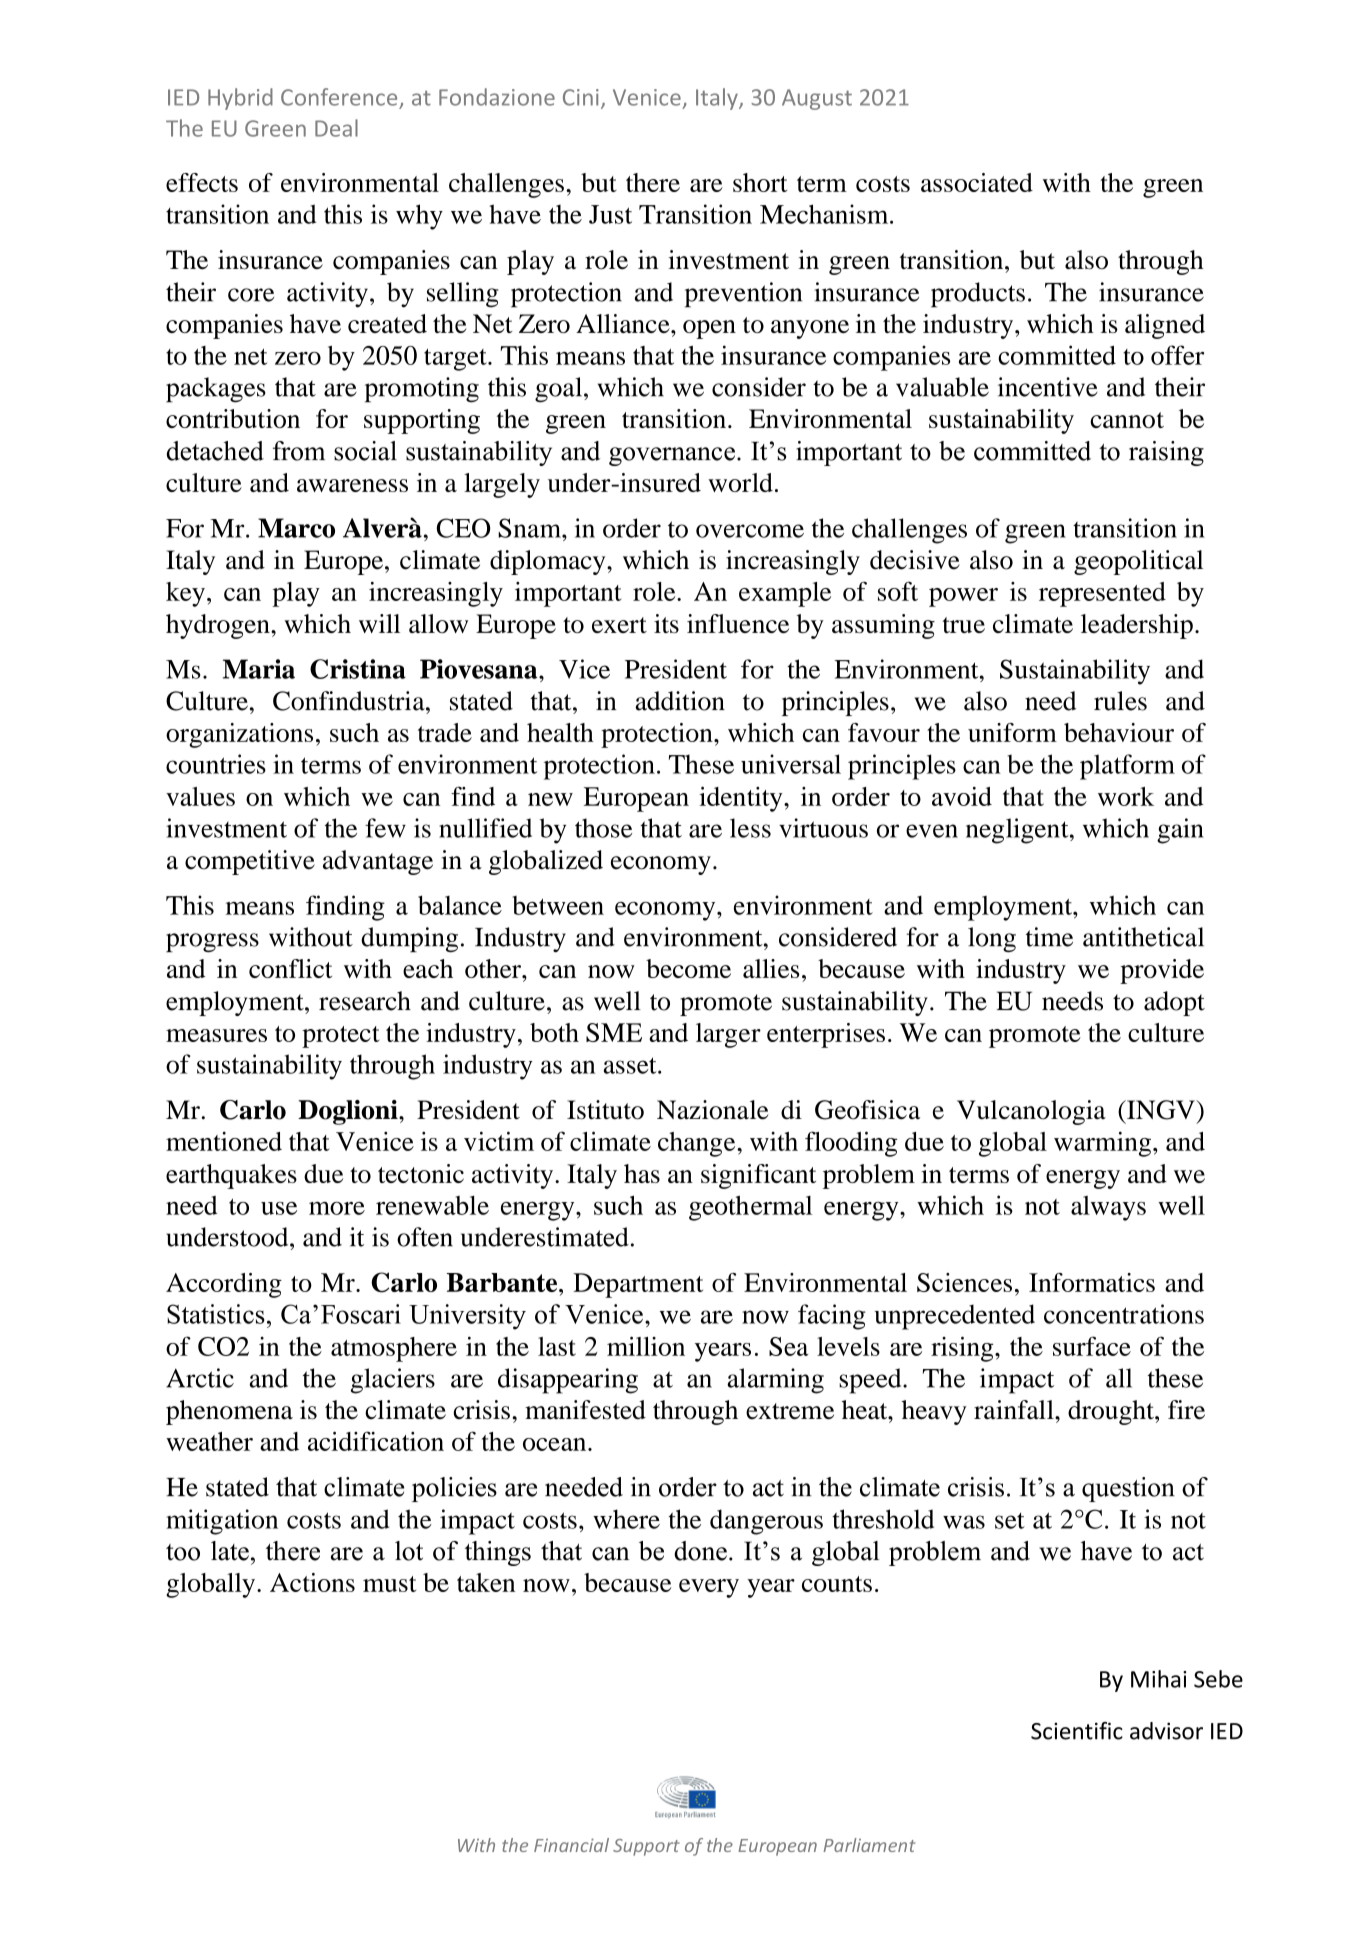 This image has width=1371, height=1939. Describe the element at coordinates (646, 1346) in the image. I see `million` at that location.
